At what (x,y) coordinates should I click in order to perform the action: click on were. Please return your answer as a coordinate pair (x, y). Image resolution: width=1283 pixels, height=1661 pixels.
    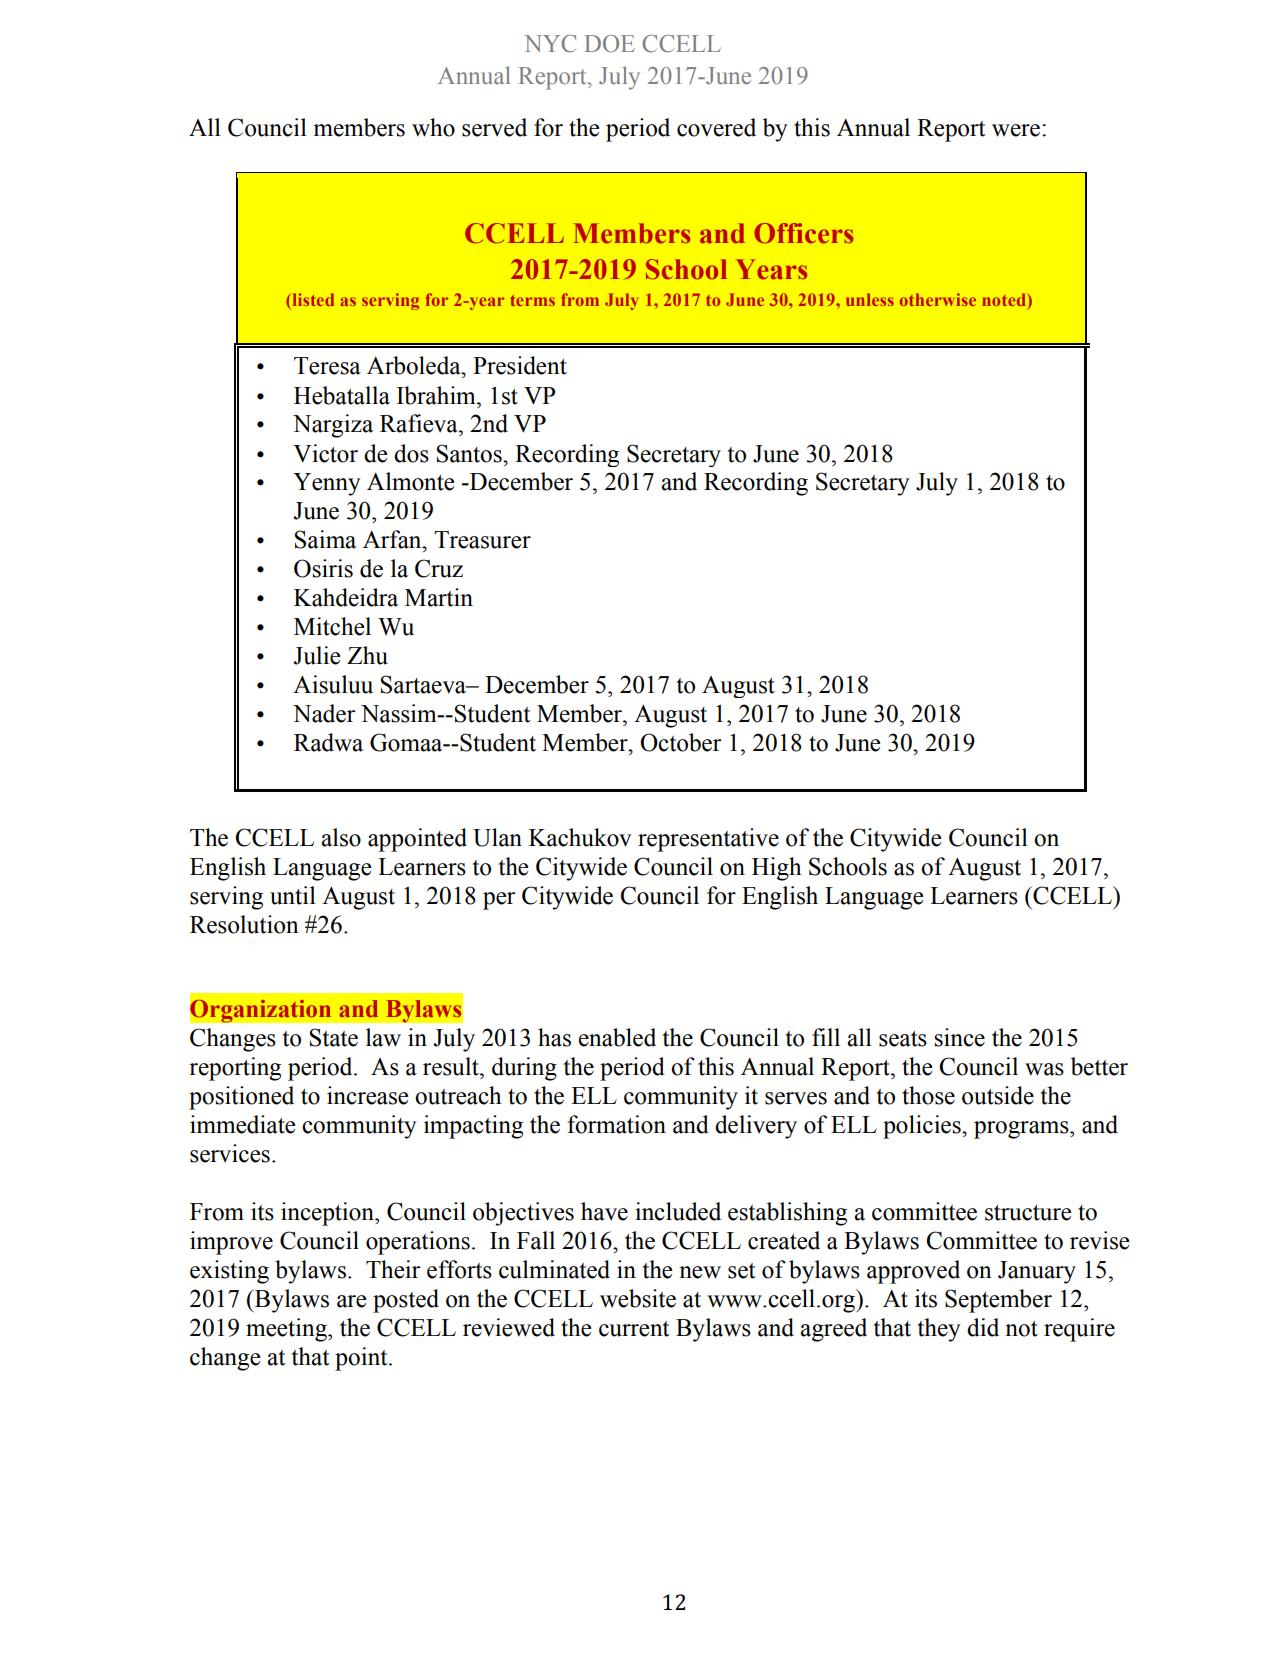
    Looking at the image, I should click on (1017, 130).
